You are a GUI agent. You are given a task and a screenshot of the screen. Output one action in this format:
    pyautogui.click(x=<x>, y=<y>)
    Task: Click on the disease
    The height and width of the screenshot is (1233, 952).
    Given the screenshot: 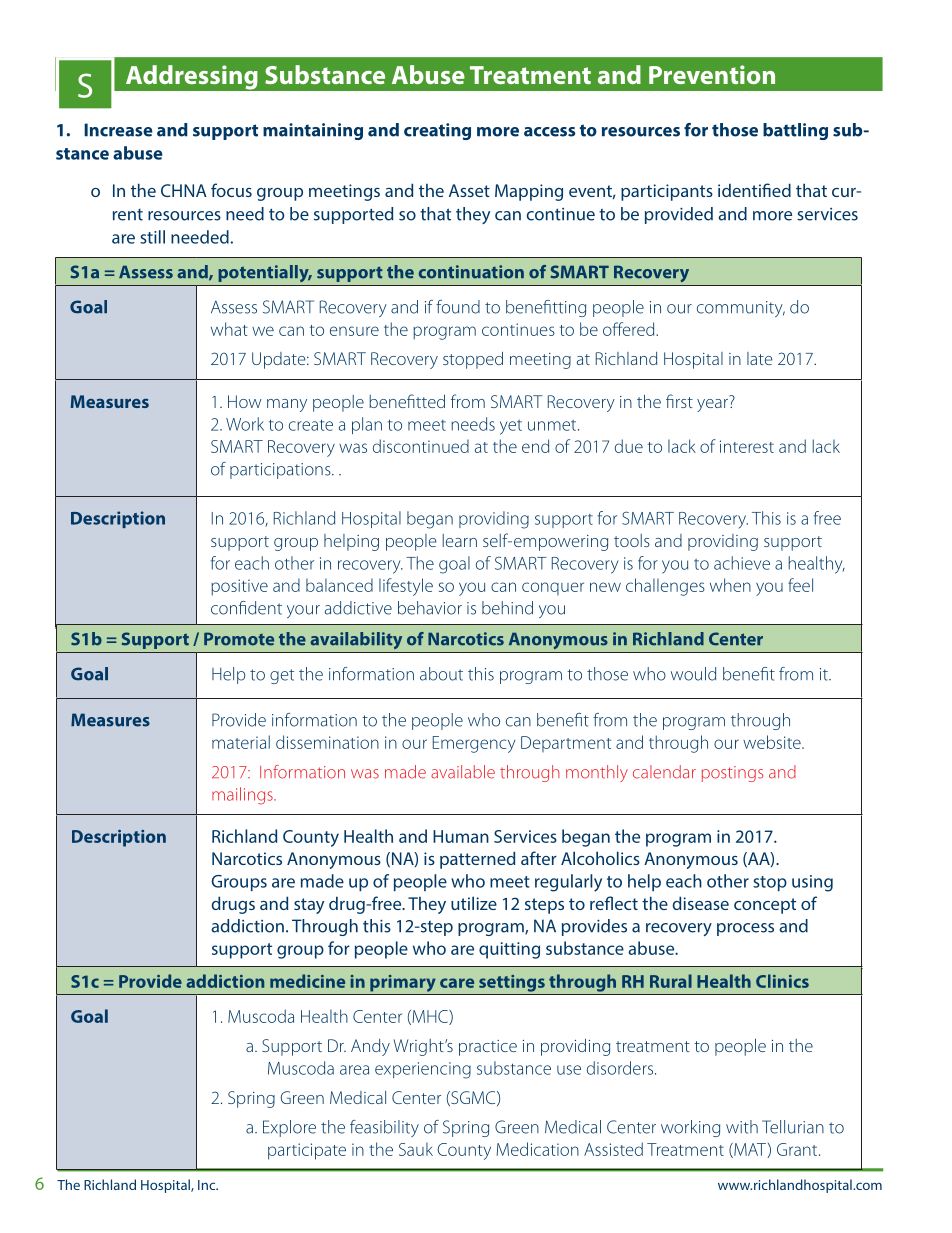 What is the action you would take?
    pyautogui.click(x=700, y=903)
